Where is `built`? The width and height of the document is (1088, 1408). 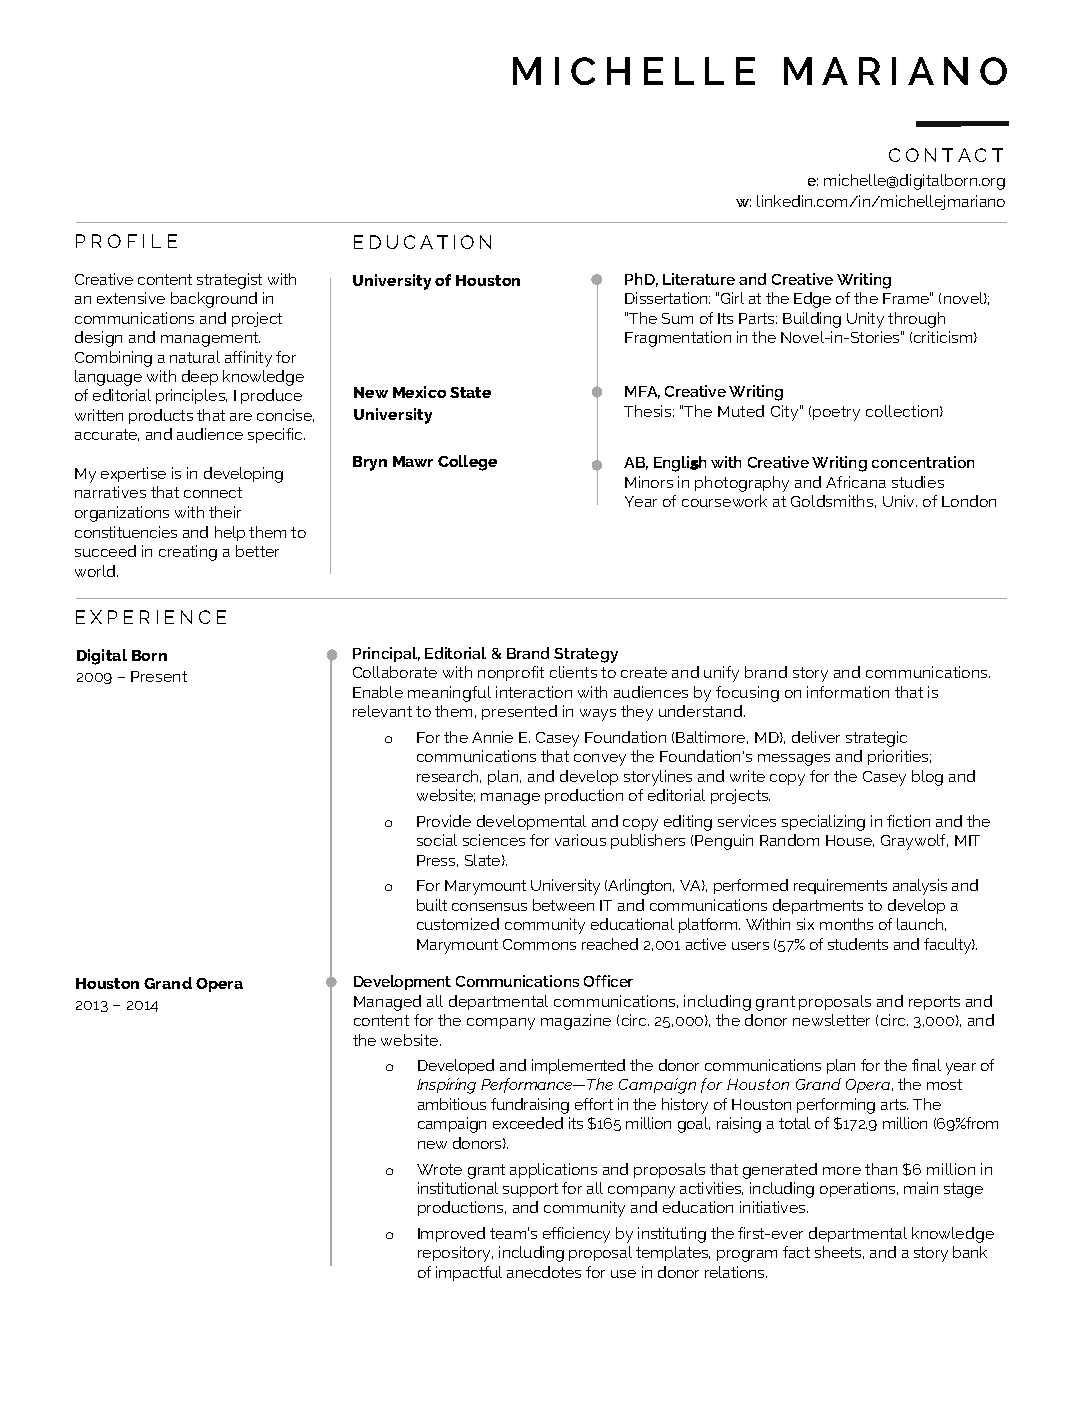 built is located at coordinates (432, 905).
